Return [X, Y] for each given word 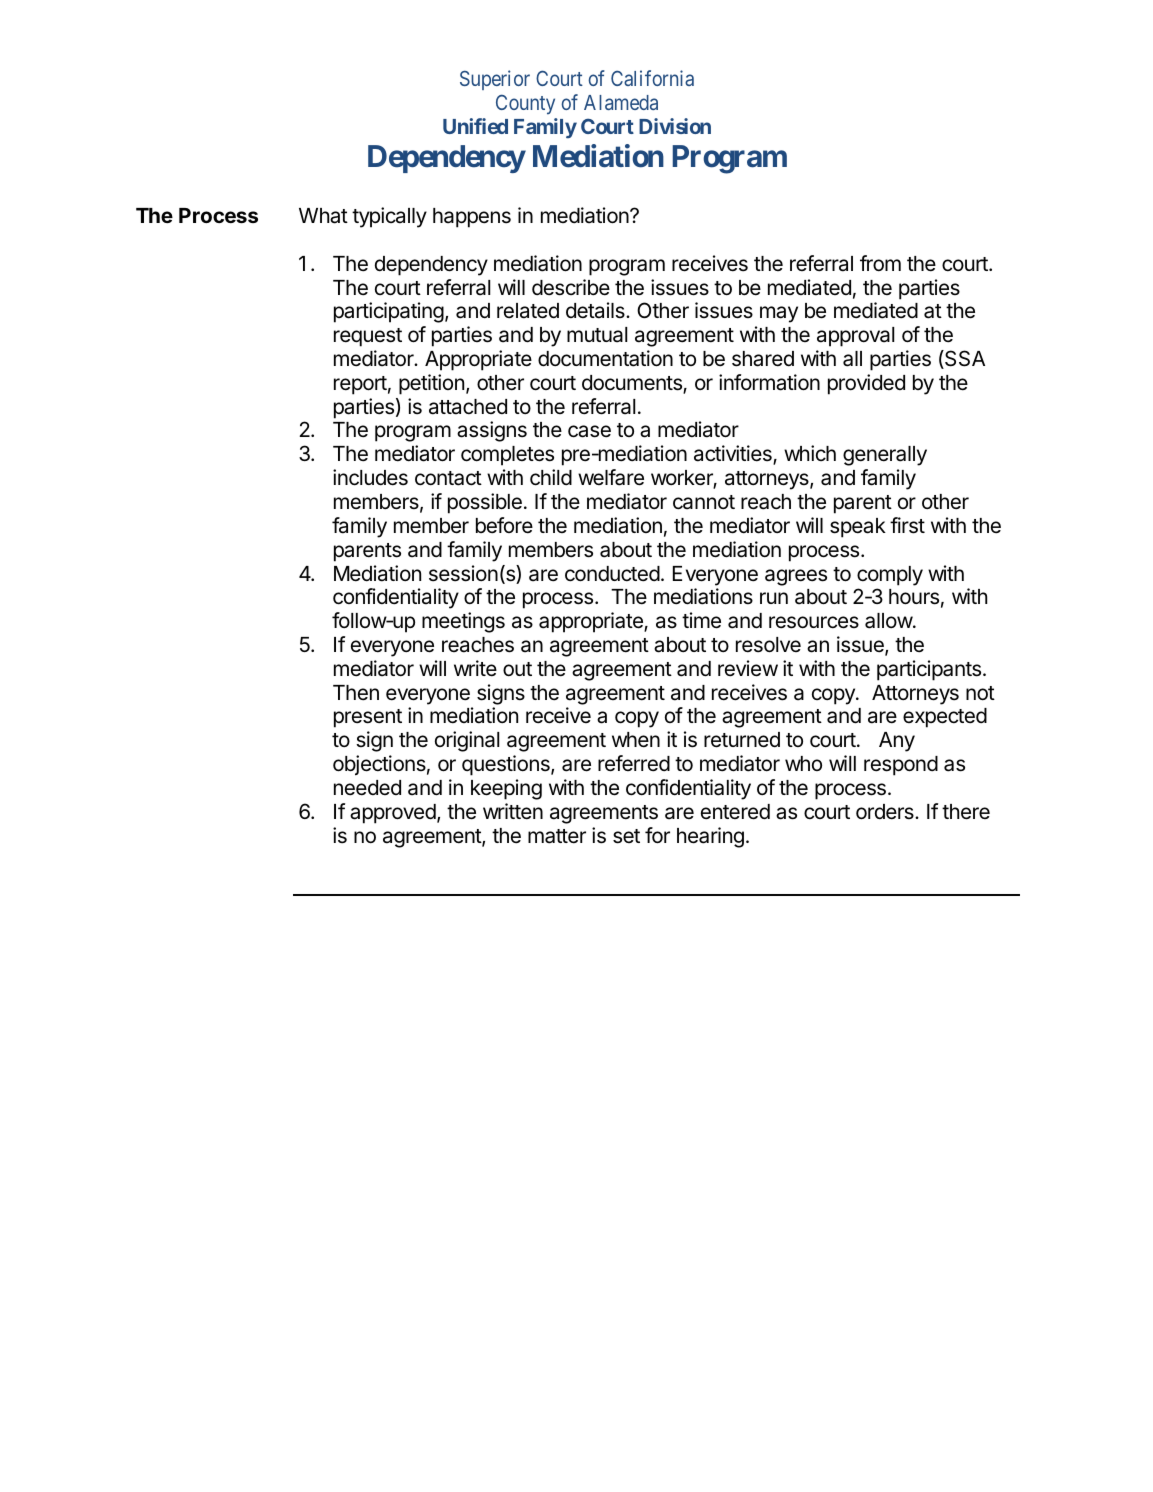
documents [633, 384]
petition [431, 384]
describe [571, 287]
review [748, 668]
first [907, 525]
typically [389, 217]
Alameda [621, 102]
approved [393, 814]
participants [930, 670]
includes [370, 477]
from [880, 263]
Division [675, 126]
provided [866, 384]
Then [356, 693]
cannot [704, 502]
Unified [475, 126]
